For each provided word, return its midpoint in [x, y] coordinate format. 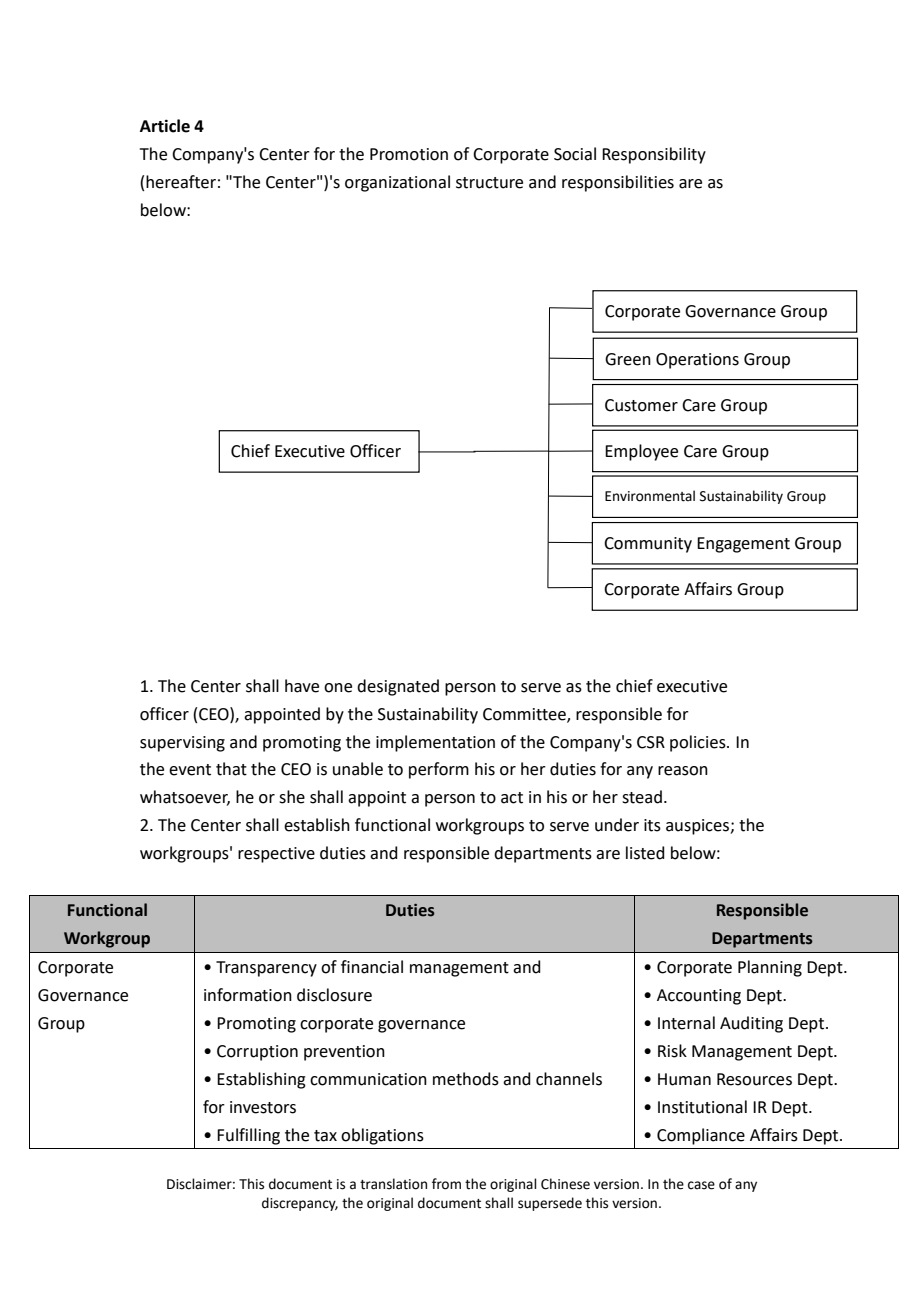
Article [165, 126]
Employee [641, 452]
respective [276, 855]
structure [489, 183]
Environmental [650, 496]
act [512, 798]
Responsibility [654, 155]
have [302, 686]
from [446, 1184]
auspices [698, 827]
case [701, 1185]
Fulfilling [248, 1136]
